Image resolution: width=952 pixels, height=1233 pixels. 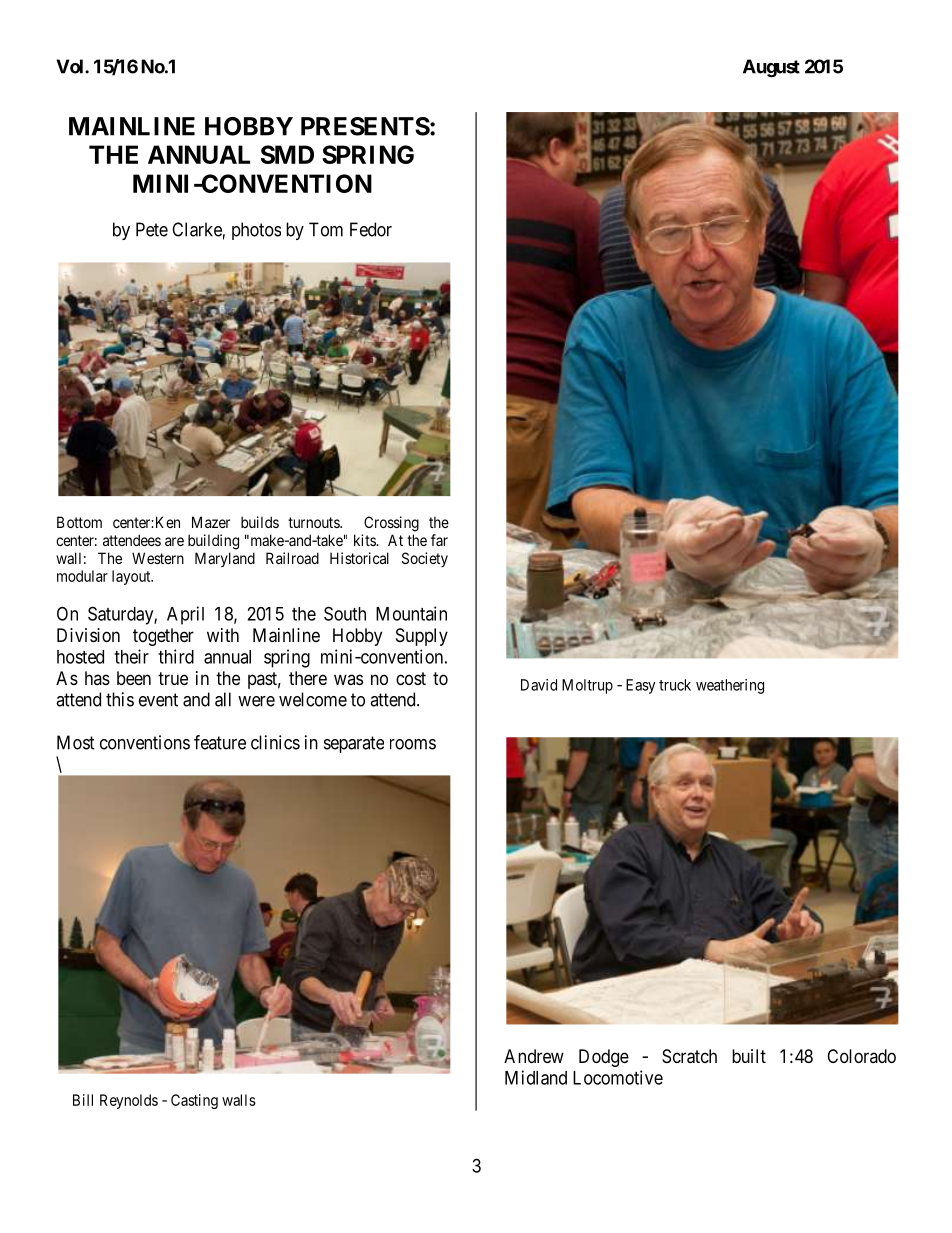 What do you see at coordinates (132, 577) in the page?
I see `layout` at bounding box center [132, 577].
